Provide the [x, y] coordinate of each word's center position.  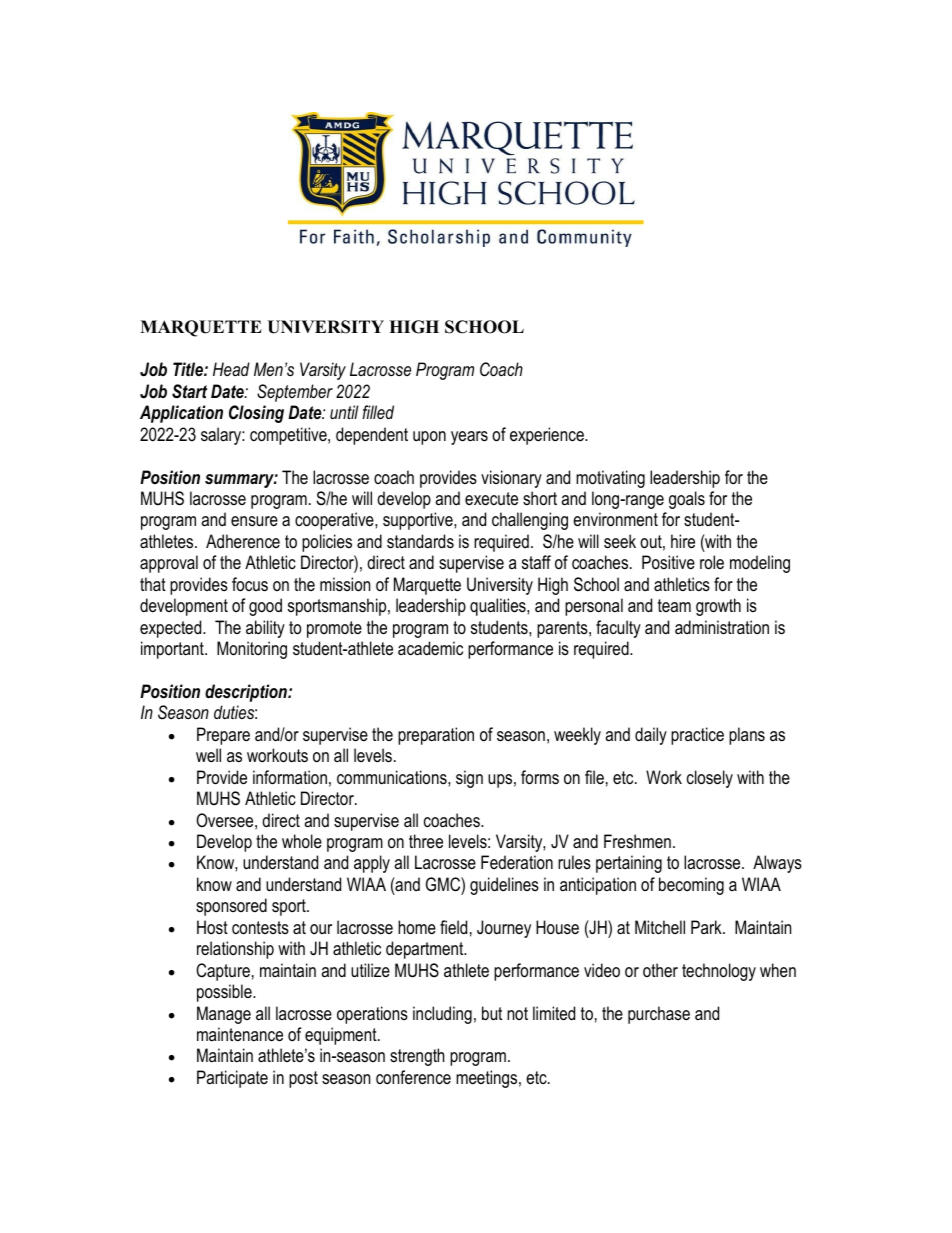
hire [683, 541]
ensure [254, 521]
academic [430, 648]
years [469, 438]
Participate [232, 1079]
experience [548, 436]
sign [469, 779]
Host [212, 927]
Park [707, 927]
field [453, 927]
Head [231, 369]
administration [722, 627]
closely [710, 779]
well [208, 755]
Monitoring [252, 650]
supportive [419, 521]
